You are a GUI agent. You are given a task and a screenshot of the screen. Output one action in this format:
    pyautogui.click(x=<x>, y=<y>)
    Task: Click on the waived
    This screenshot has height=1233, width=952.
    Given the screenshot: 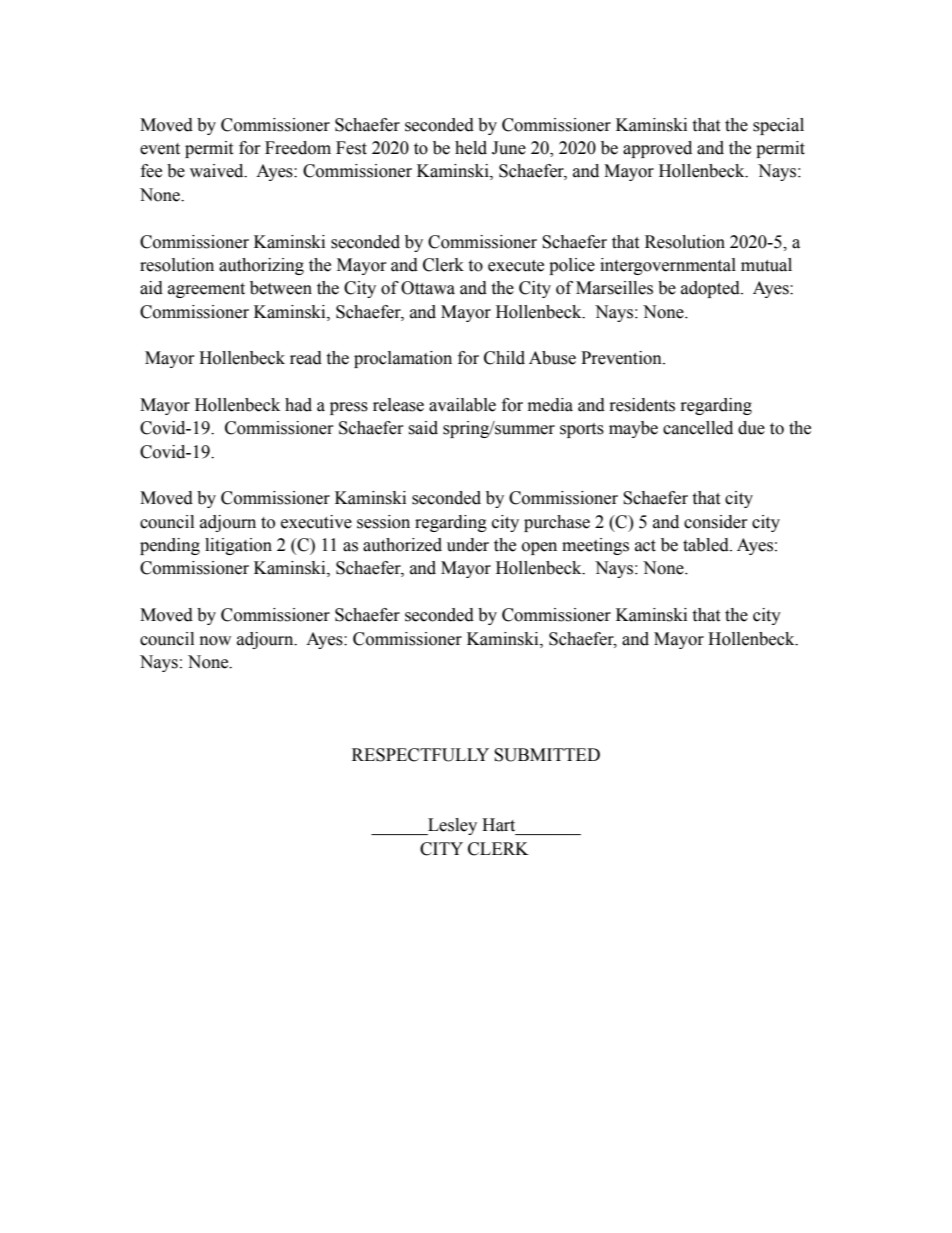 What is the action you would take?
    pyautogui.click(x=218, y=171)
